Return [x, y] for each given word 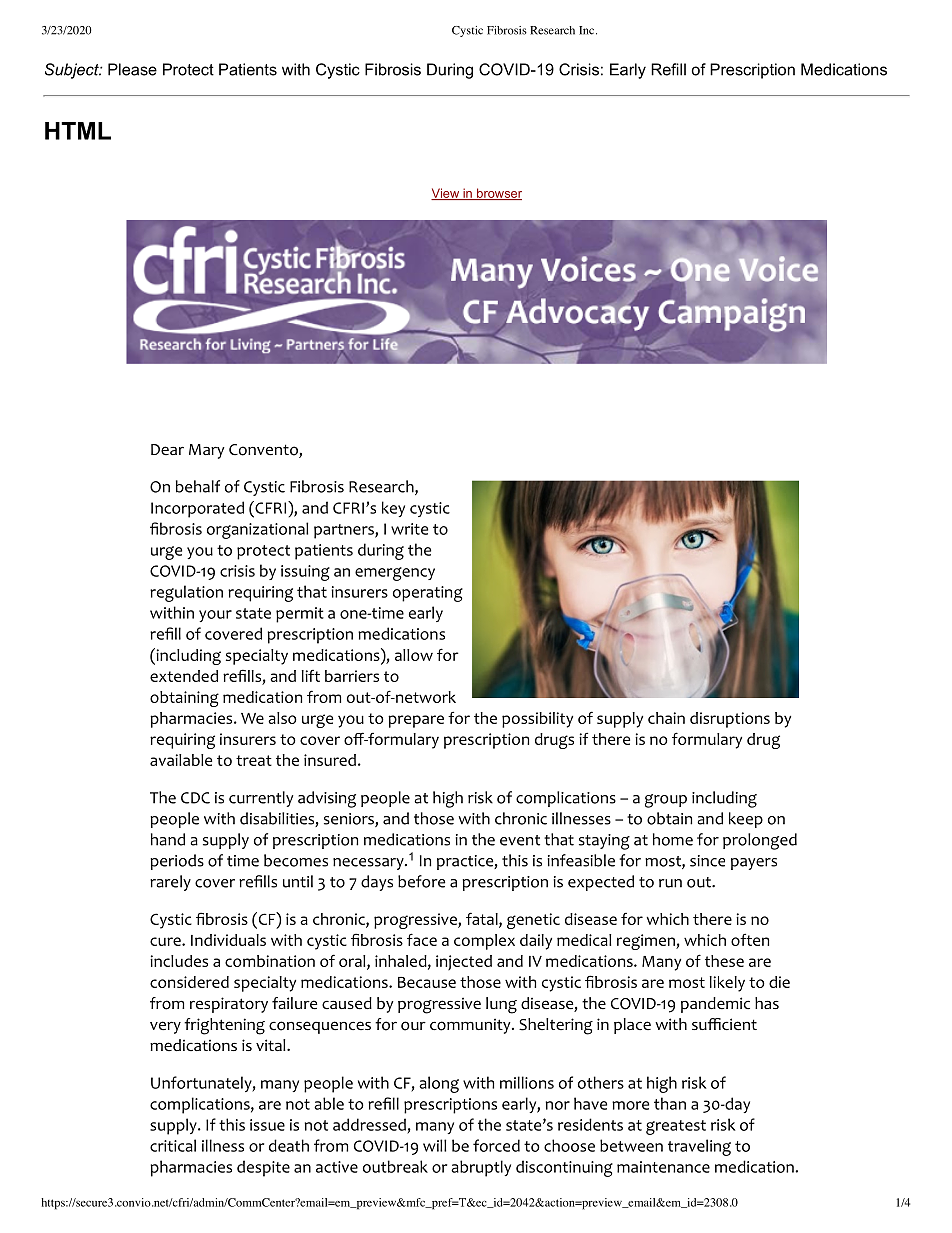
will [434, 1145]
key [393, 509]
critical [173, 1145]
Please [132, 69]
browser [498, 194]
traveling [699, 1147]
